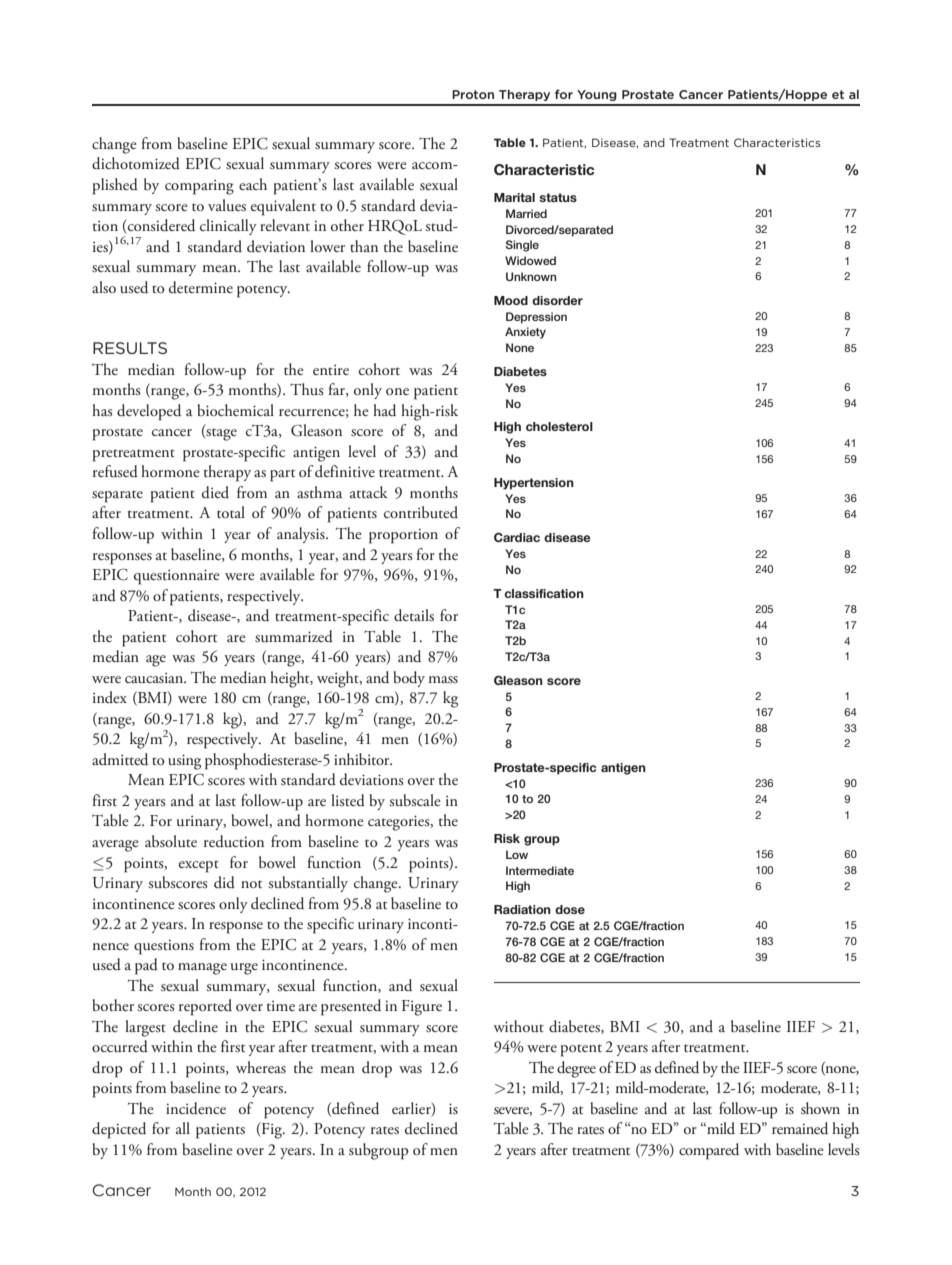 The height and width of the screenshot is (1265, 952). Describe the element at coordinates (473, 94) in the screenshot. I see `Proton` at that location.
